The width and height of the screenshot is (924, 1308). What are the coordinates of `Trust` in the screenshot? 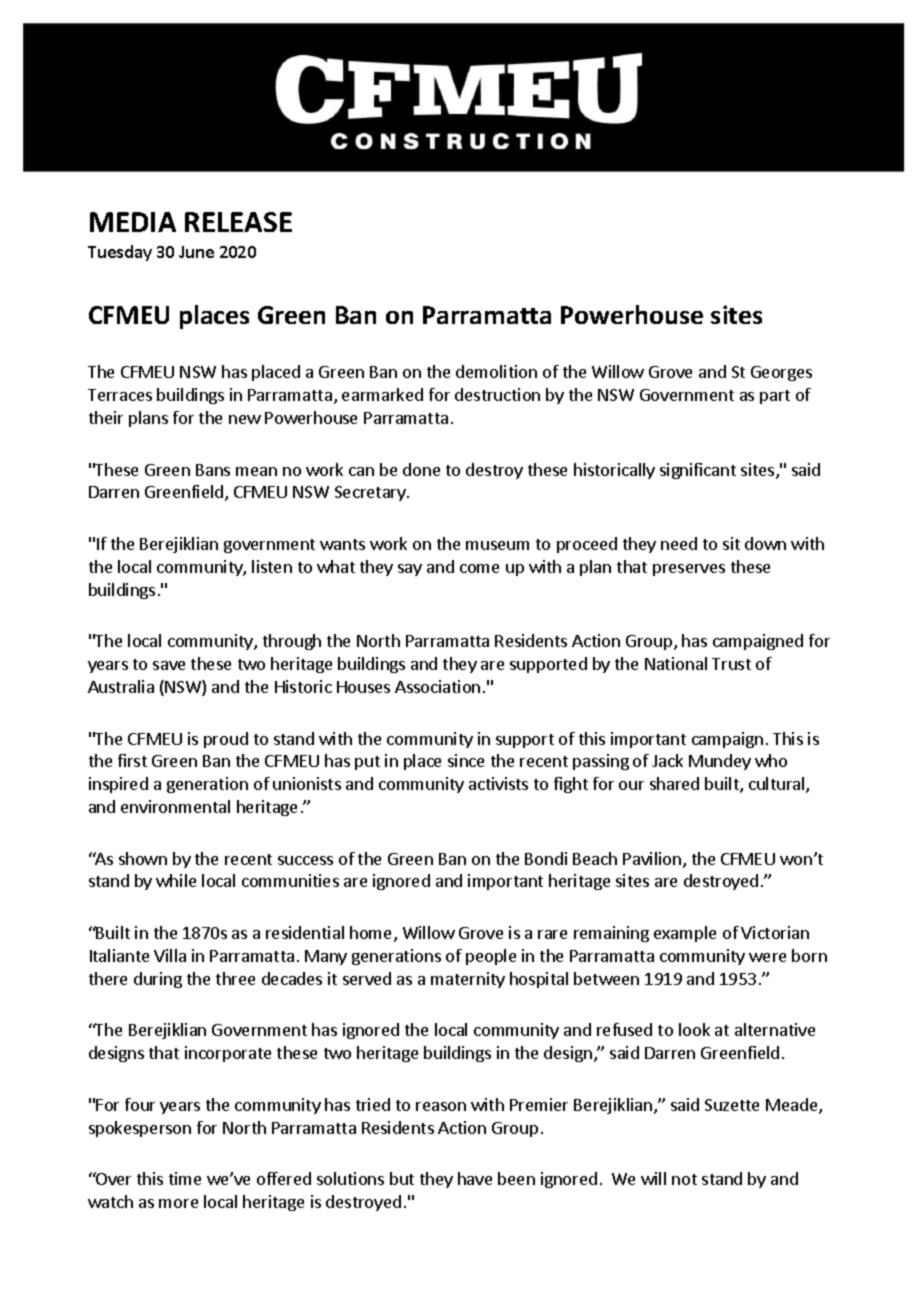 It's located at (731, 664).
